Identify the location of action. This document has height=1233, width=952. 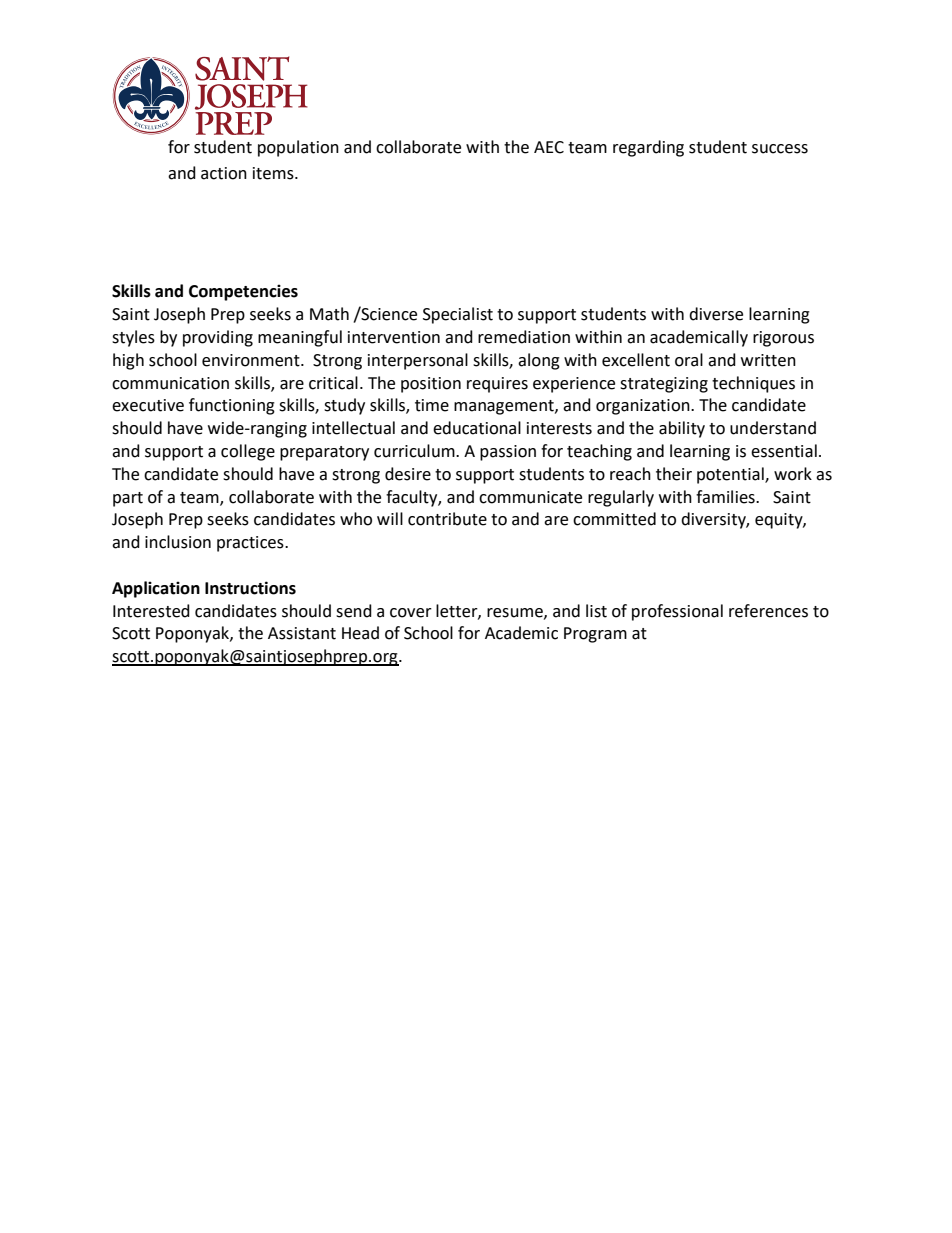
(224, 173).
